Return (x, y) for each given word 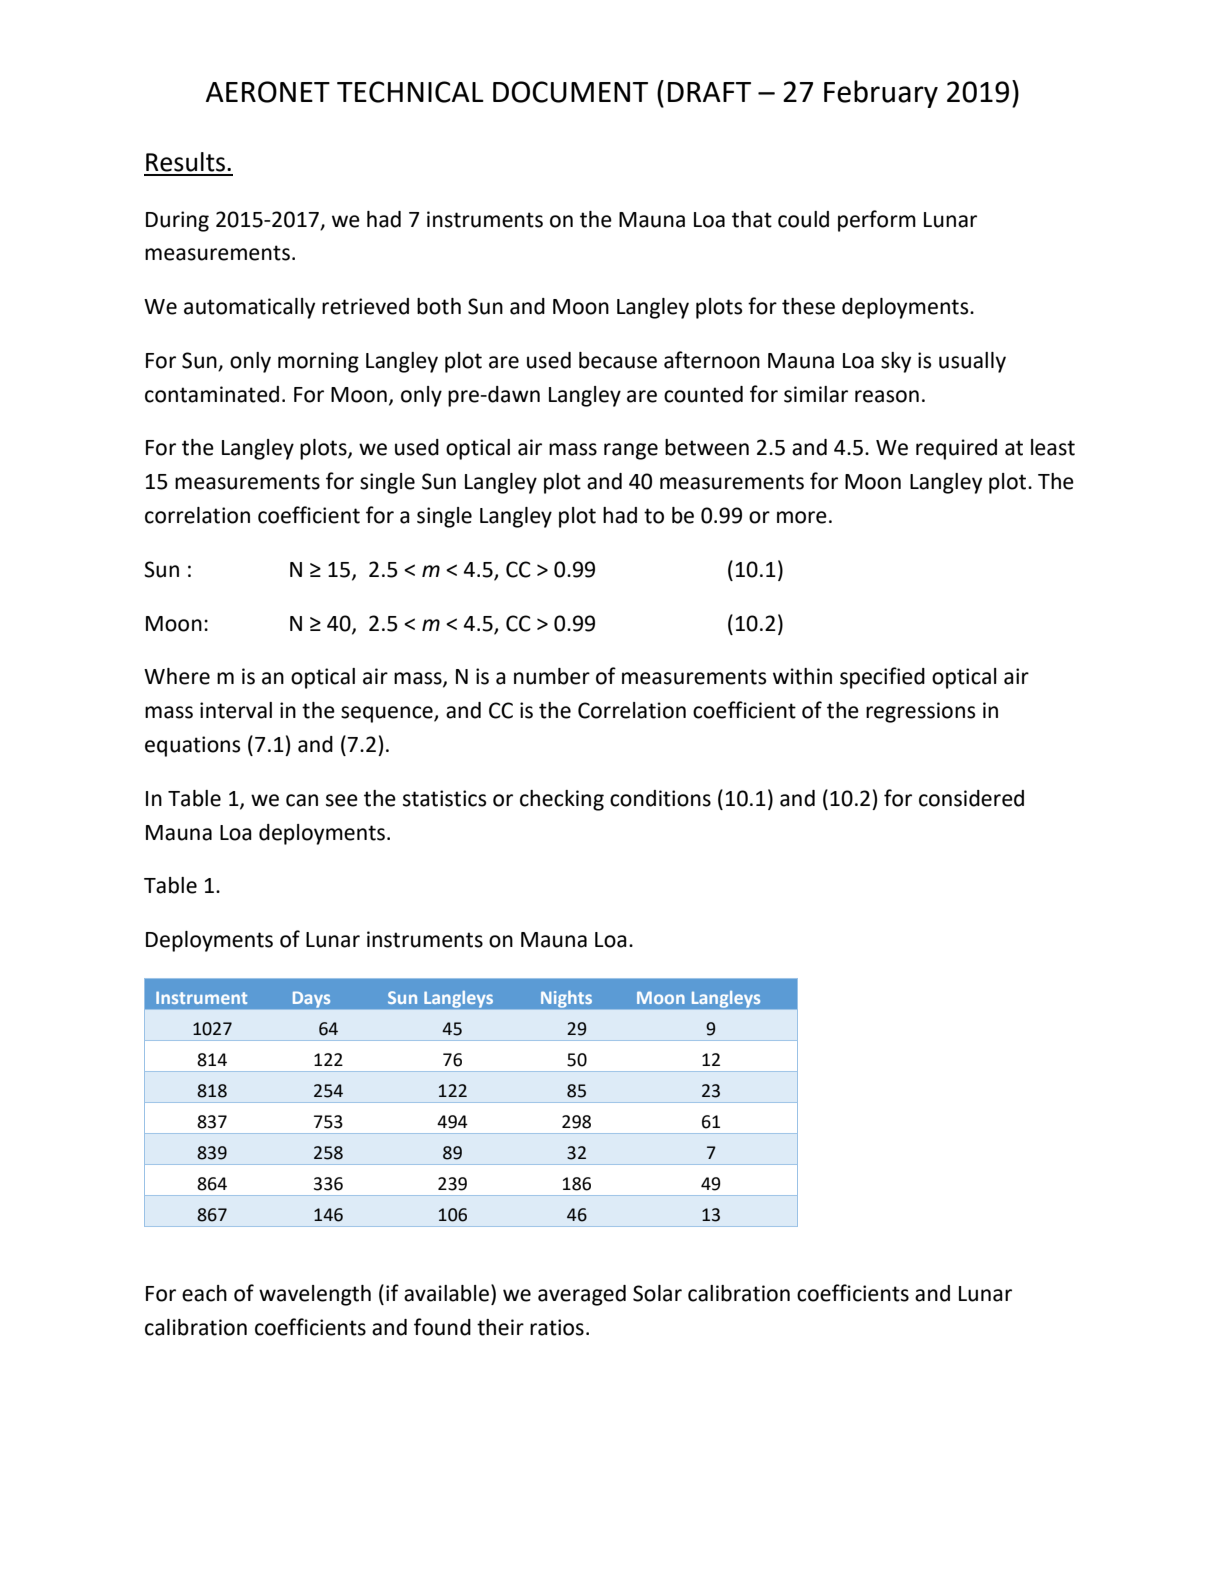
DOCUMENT (570, 92)
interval (236, 710)
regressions (920, 712)
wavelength (315, 1295)
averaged (582, 1295)
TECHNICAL (410, 92)
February (881, 94)
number (552, 676)
